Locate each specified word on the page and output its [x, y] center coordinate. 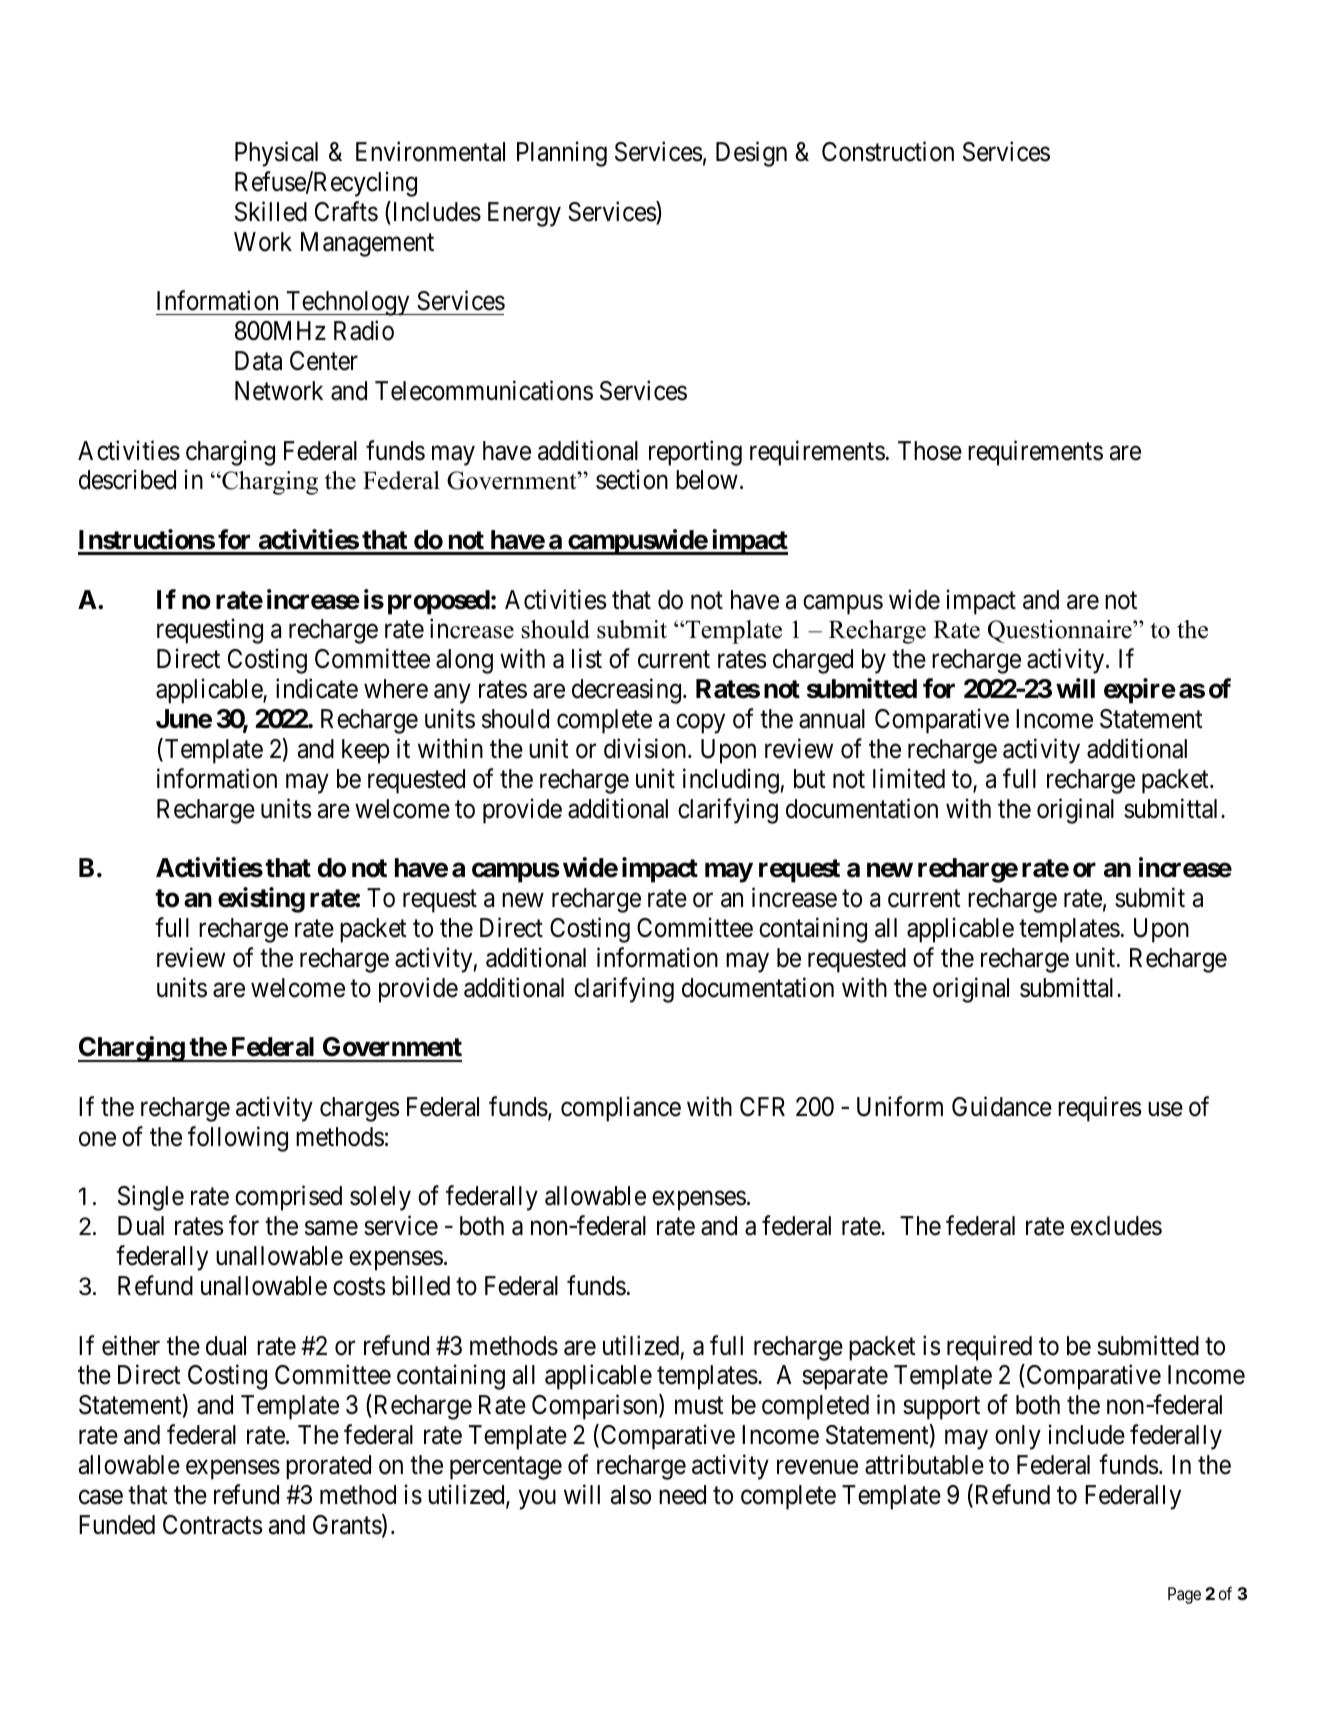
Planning [562, 154]
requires [1099, 1109]
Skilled [271, 211]
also [631, 1495]
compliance [621, 1109]
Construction [888, 151]
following [238, 1139]
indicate [317, 688]
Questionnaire [1061, 631]
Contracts [212, 1525]
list [587, 659]
